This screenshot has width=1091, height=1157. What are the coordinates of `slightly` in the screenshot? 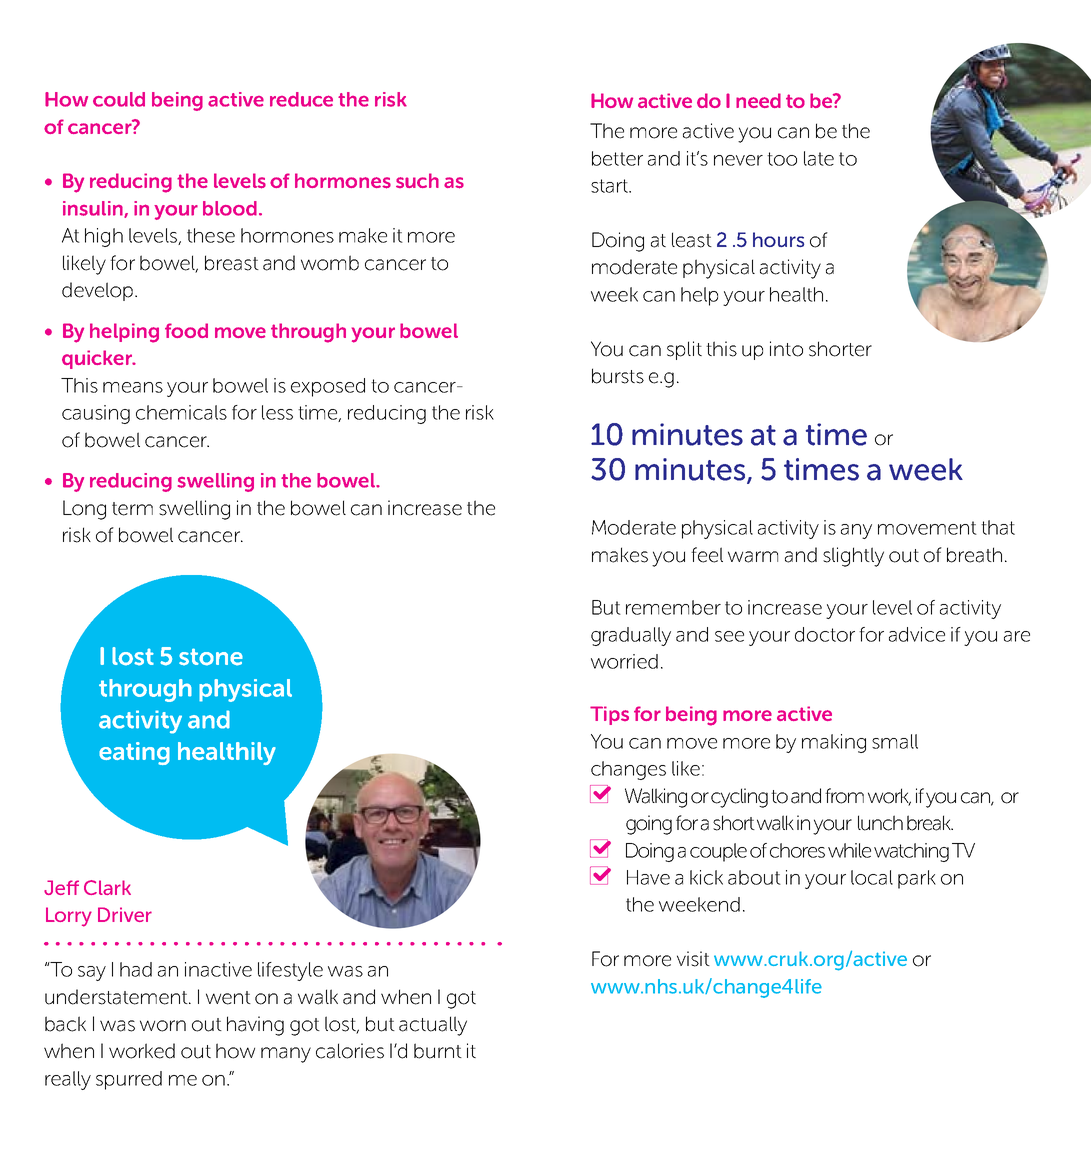 It's located at (853, 557).
